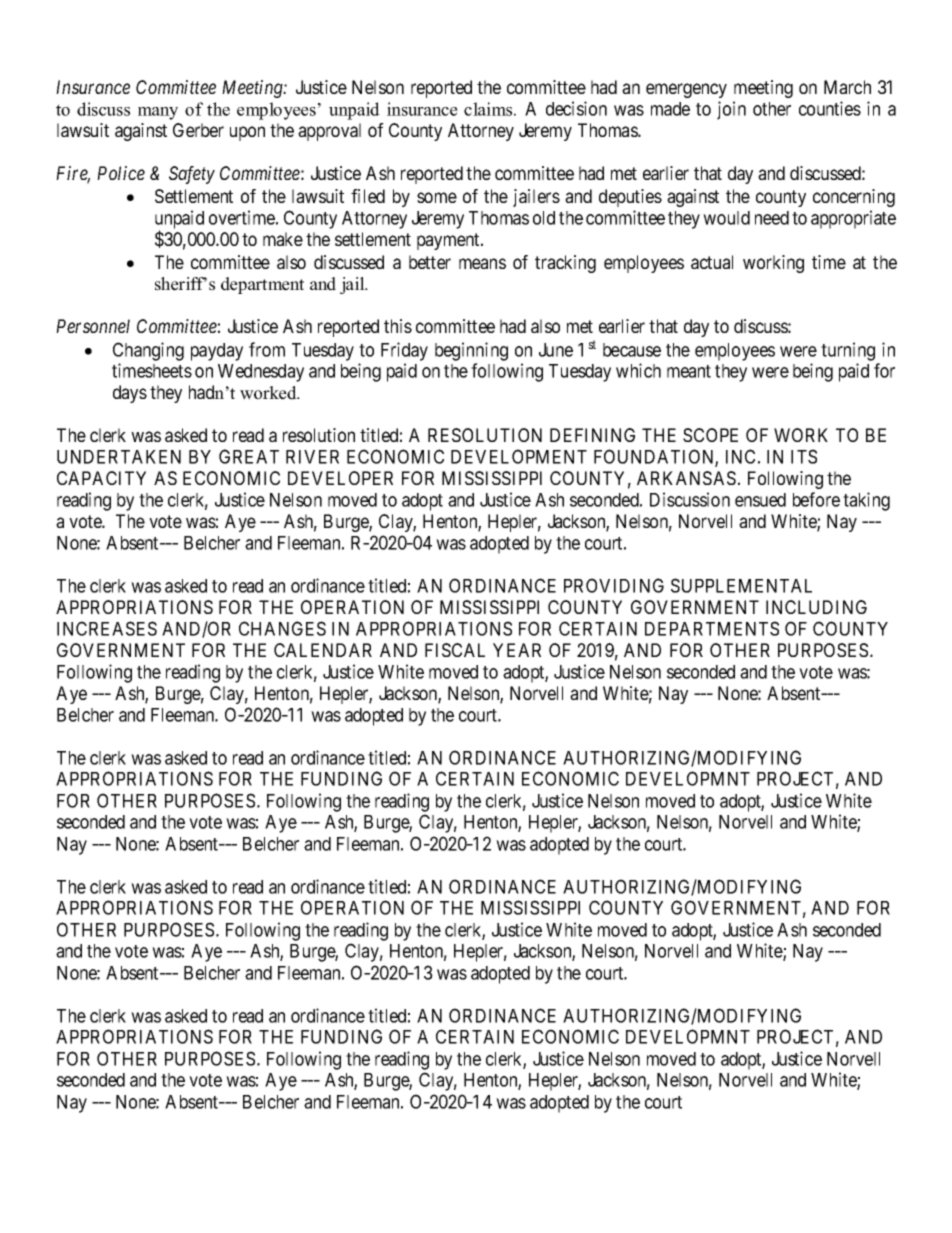  I want to click on SCOPE, so click(710, 435).
